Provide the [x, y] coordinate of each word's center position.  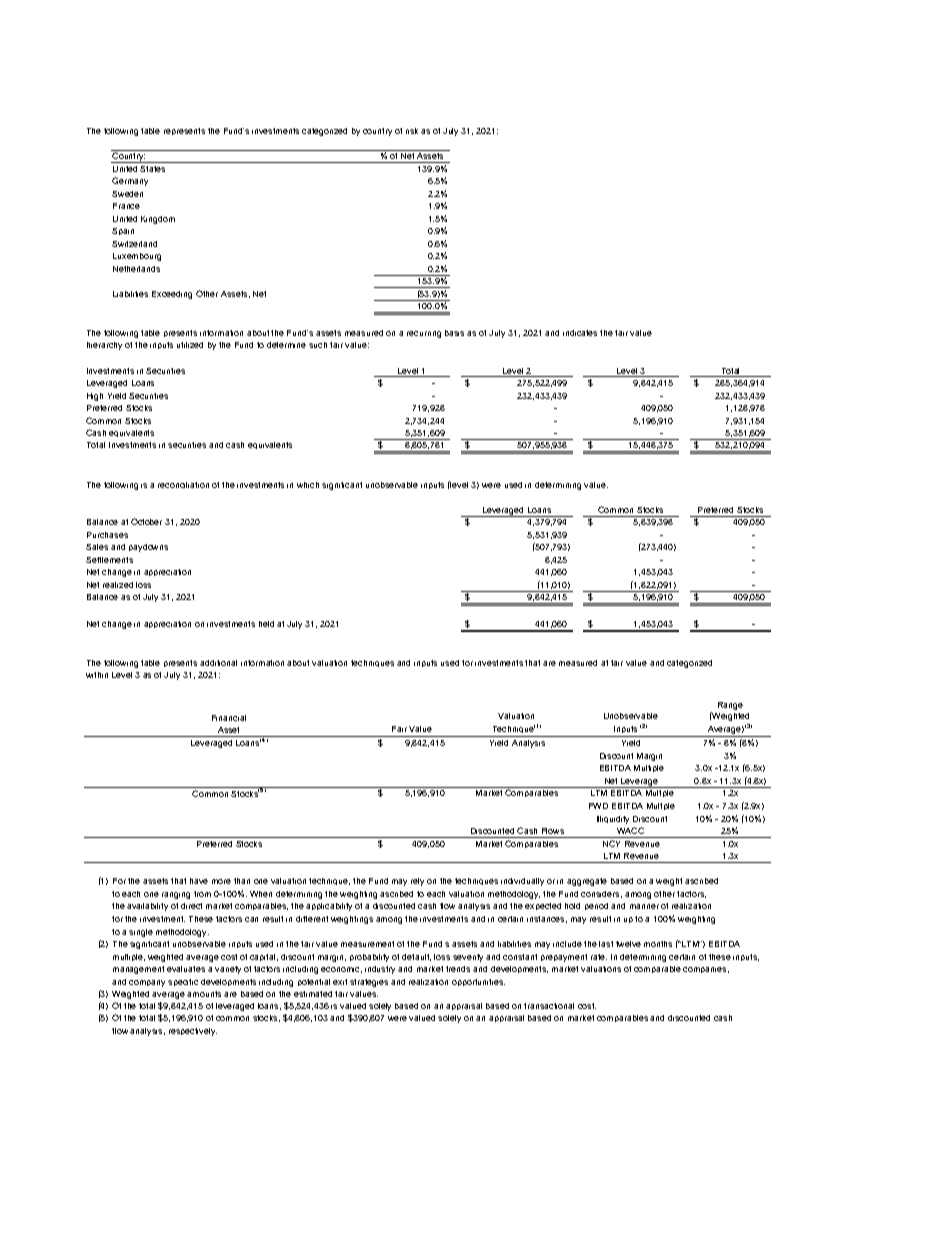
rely [417, 882]
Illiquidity [613, 820]
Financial [229, 718]
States [152, 169]
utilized [190, 345]
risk [412, 131]
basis [454, 333]
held [266, 624]
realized [118, 585]
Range [730, 706]
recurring [424, 334]
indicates [580, 333]
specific [183, 982]
